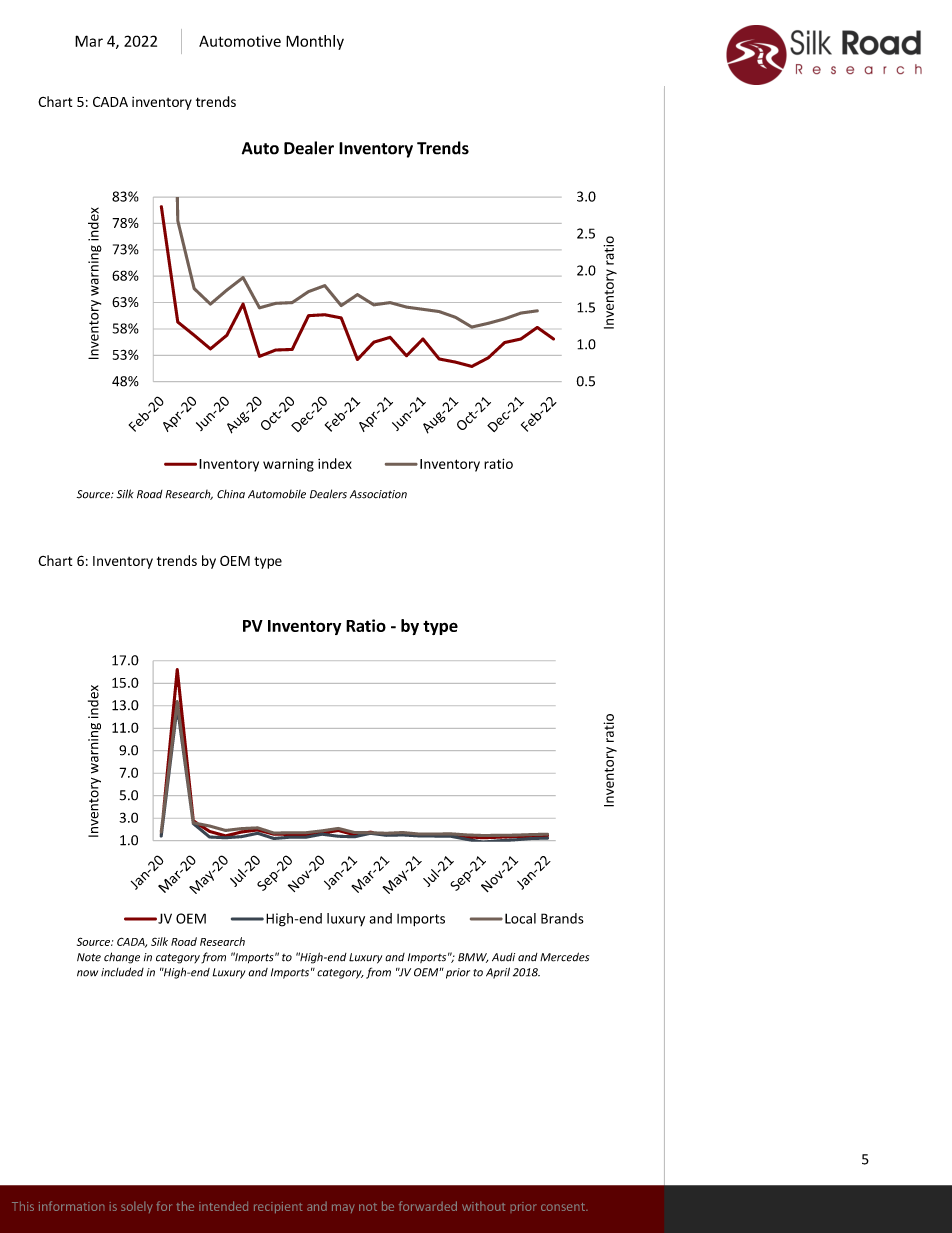 The height and width of the page is (1233, 952). What do you see at coordinates (122, 972) in the page?
I see `included` at bounding box center [122, 972].
